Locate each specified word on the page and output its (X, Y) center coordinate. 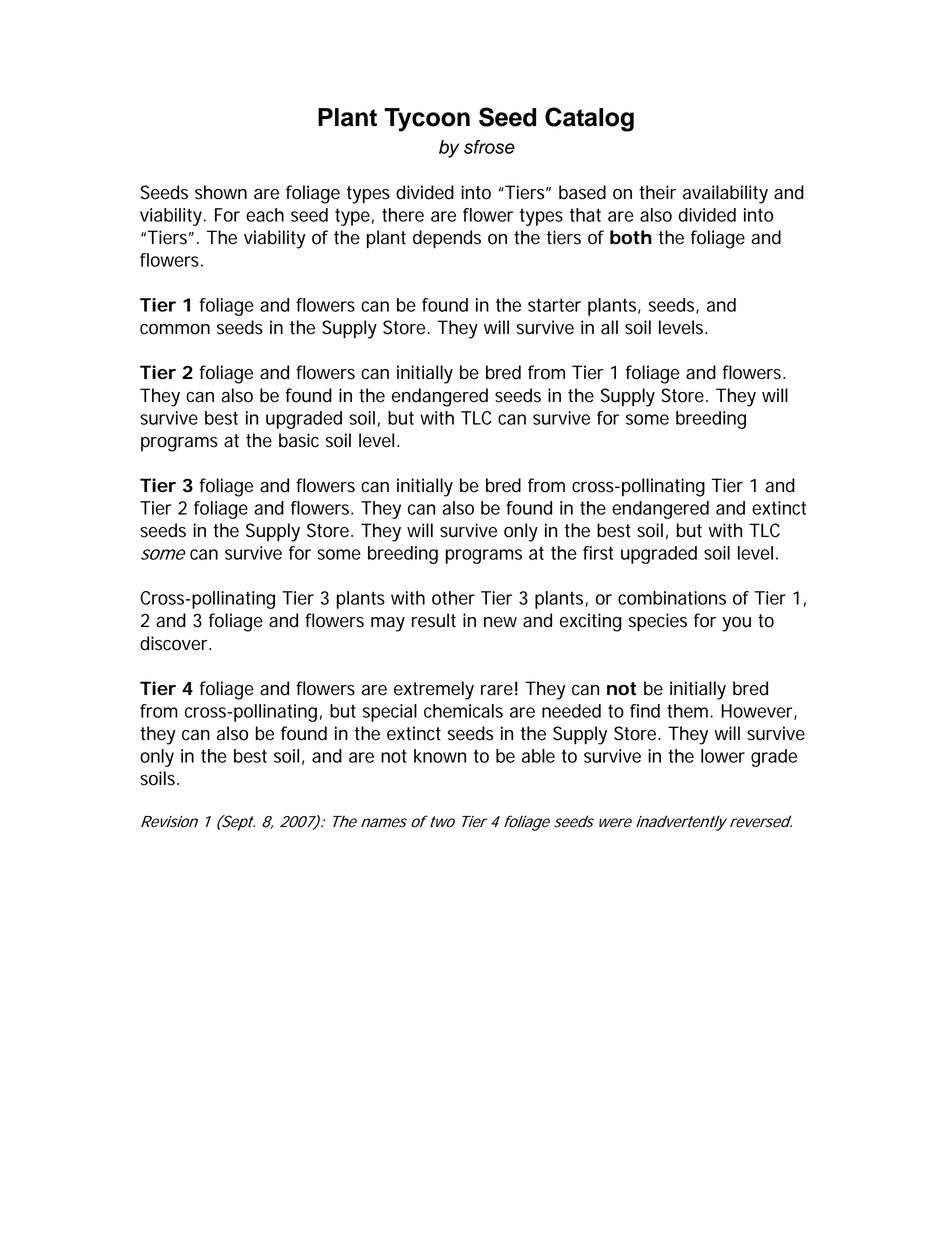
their (657, 192)
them (687, 711)
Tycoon (427, 120)
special (390, 713)
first (598, 553)
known (440, 756)
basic (299, 440)
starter (554, 305)
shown (221, 192)
